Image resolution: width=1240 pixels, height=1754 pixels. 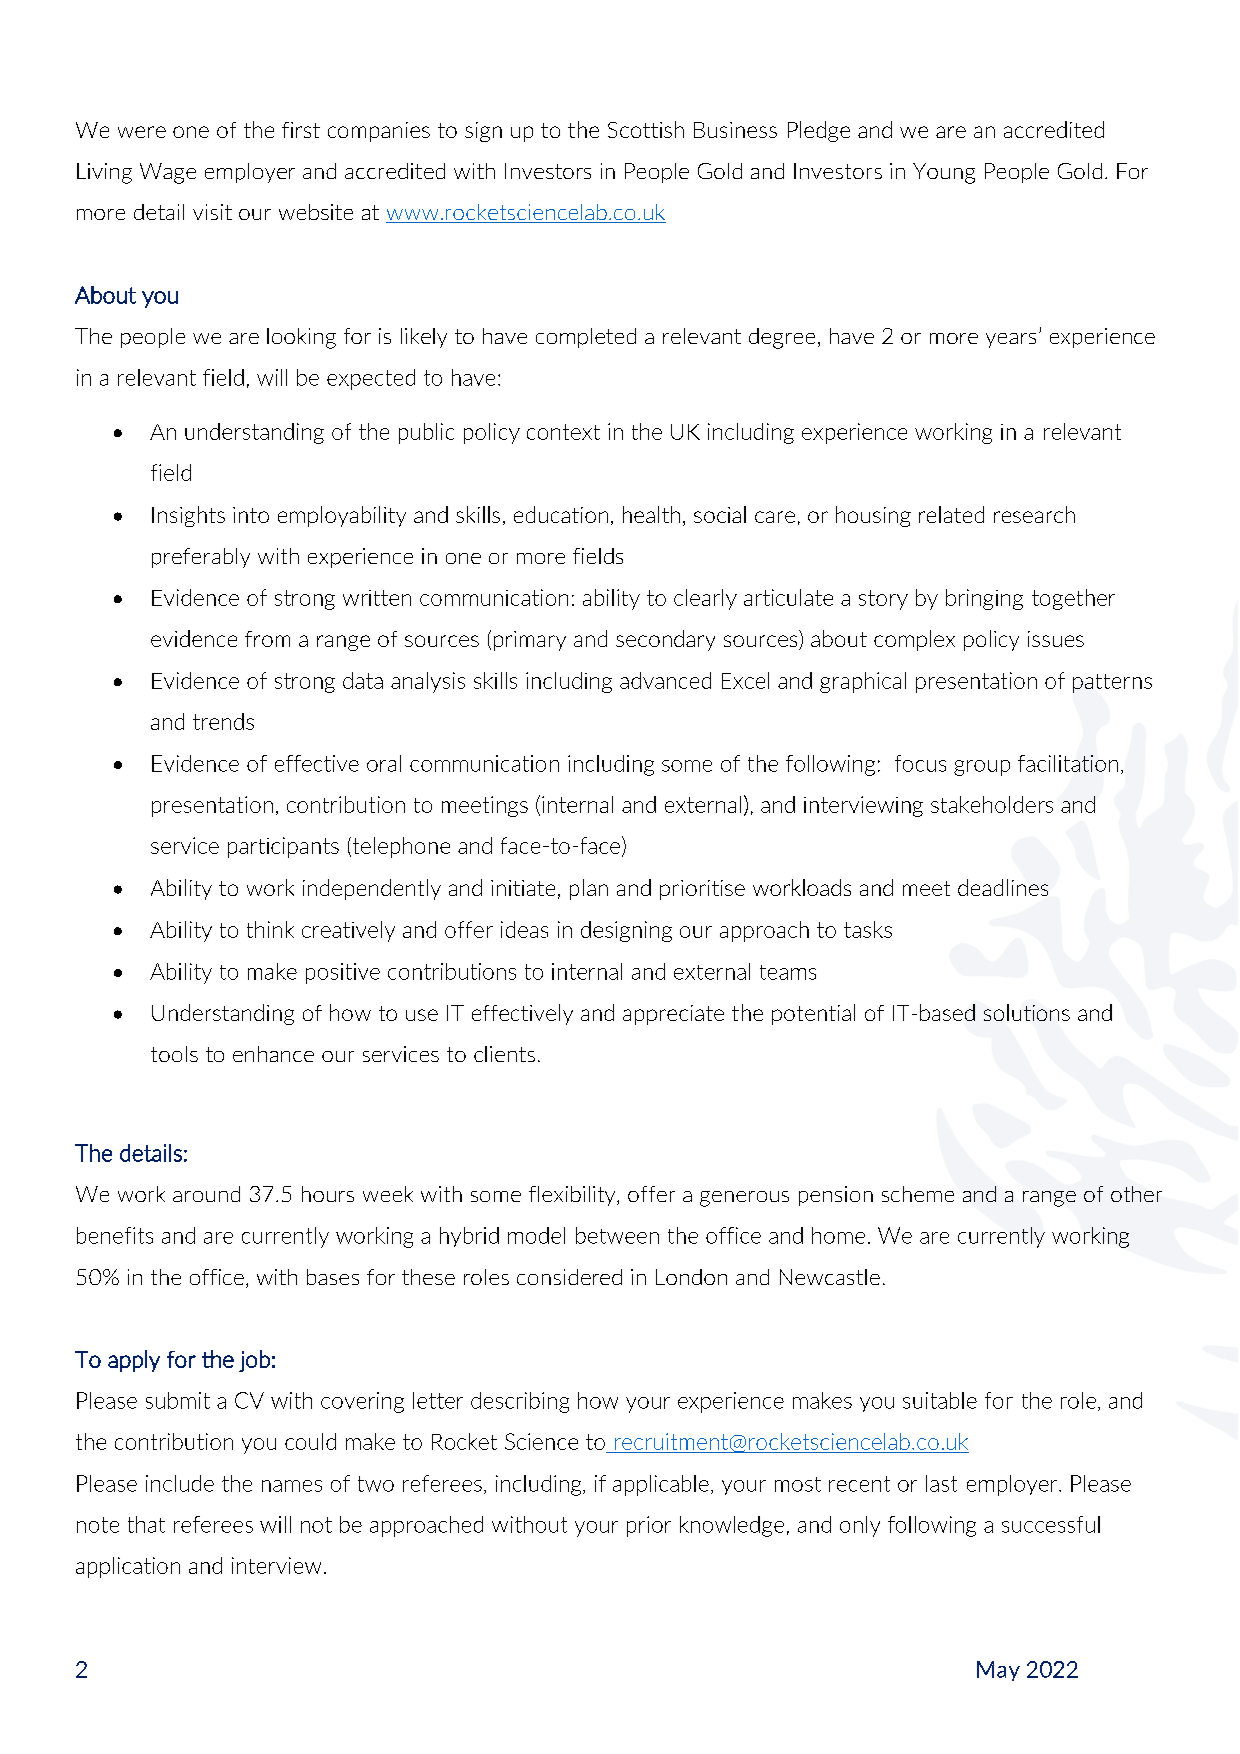 What do you see at coordinates (589, 889) in the screenshot?
I see `plan` at bounding box center [589, 889].
